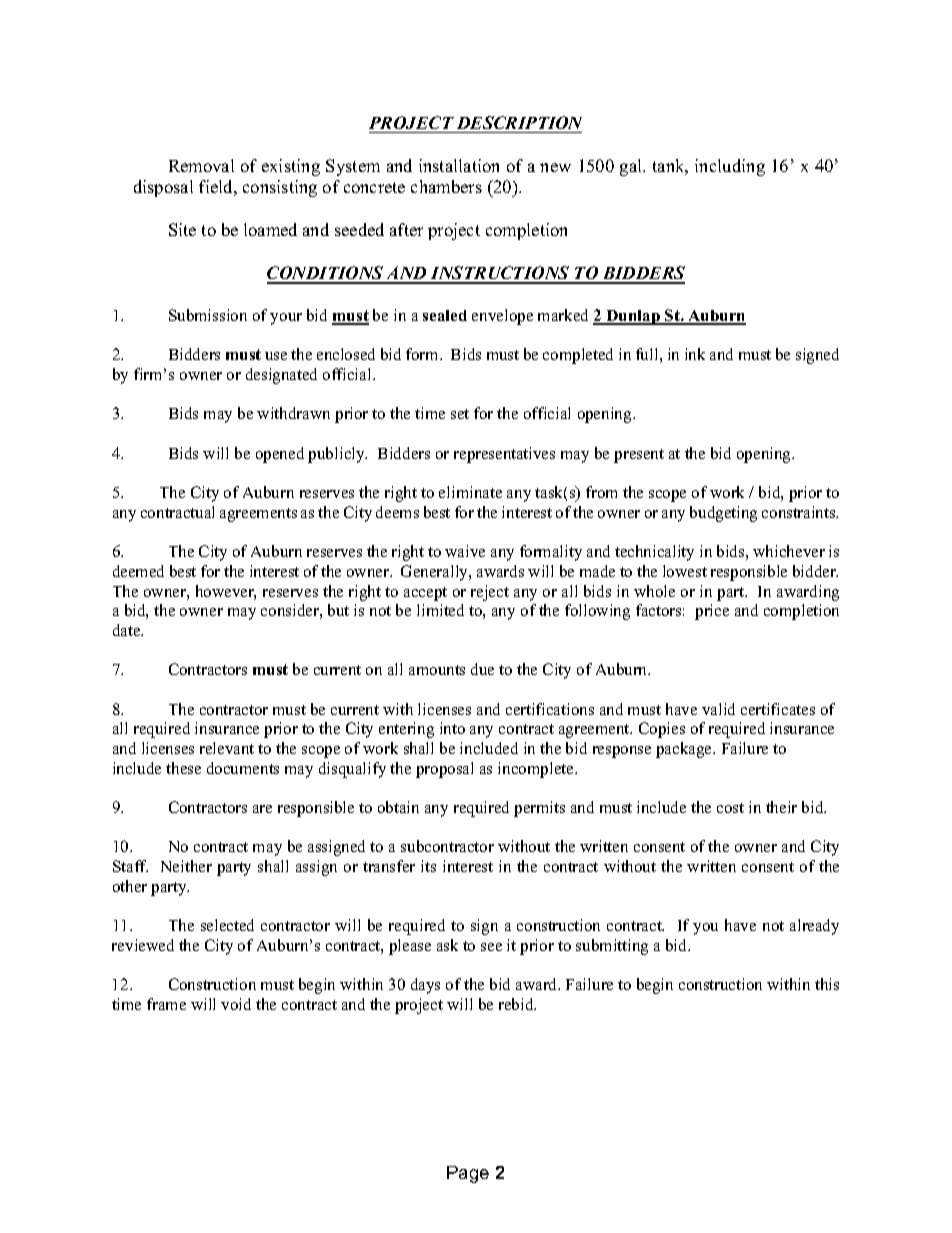 The height and width of the screenshot is (1233, 952). Describe the element at coordinates (262, 809) in the screenshot. I see `are` at that location.
